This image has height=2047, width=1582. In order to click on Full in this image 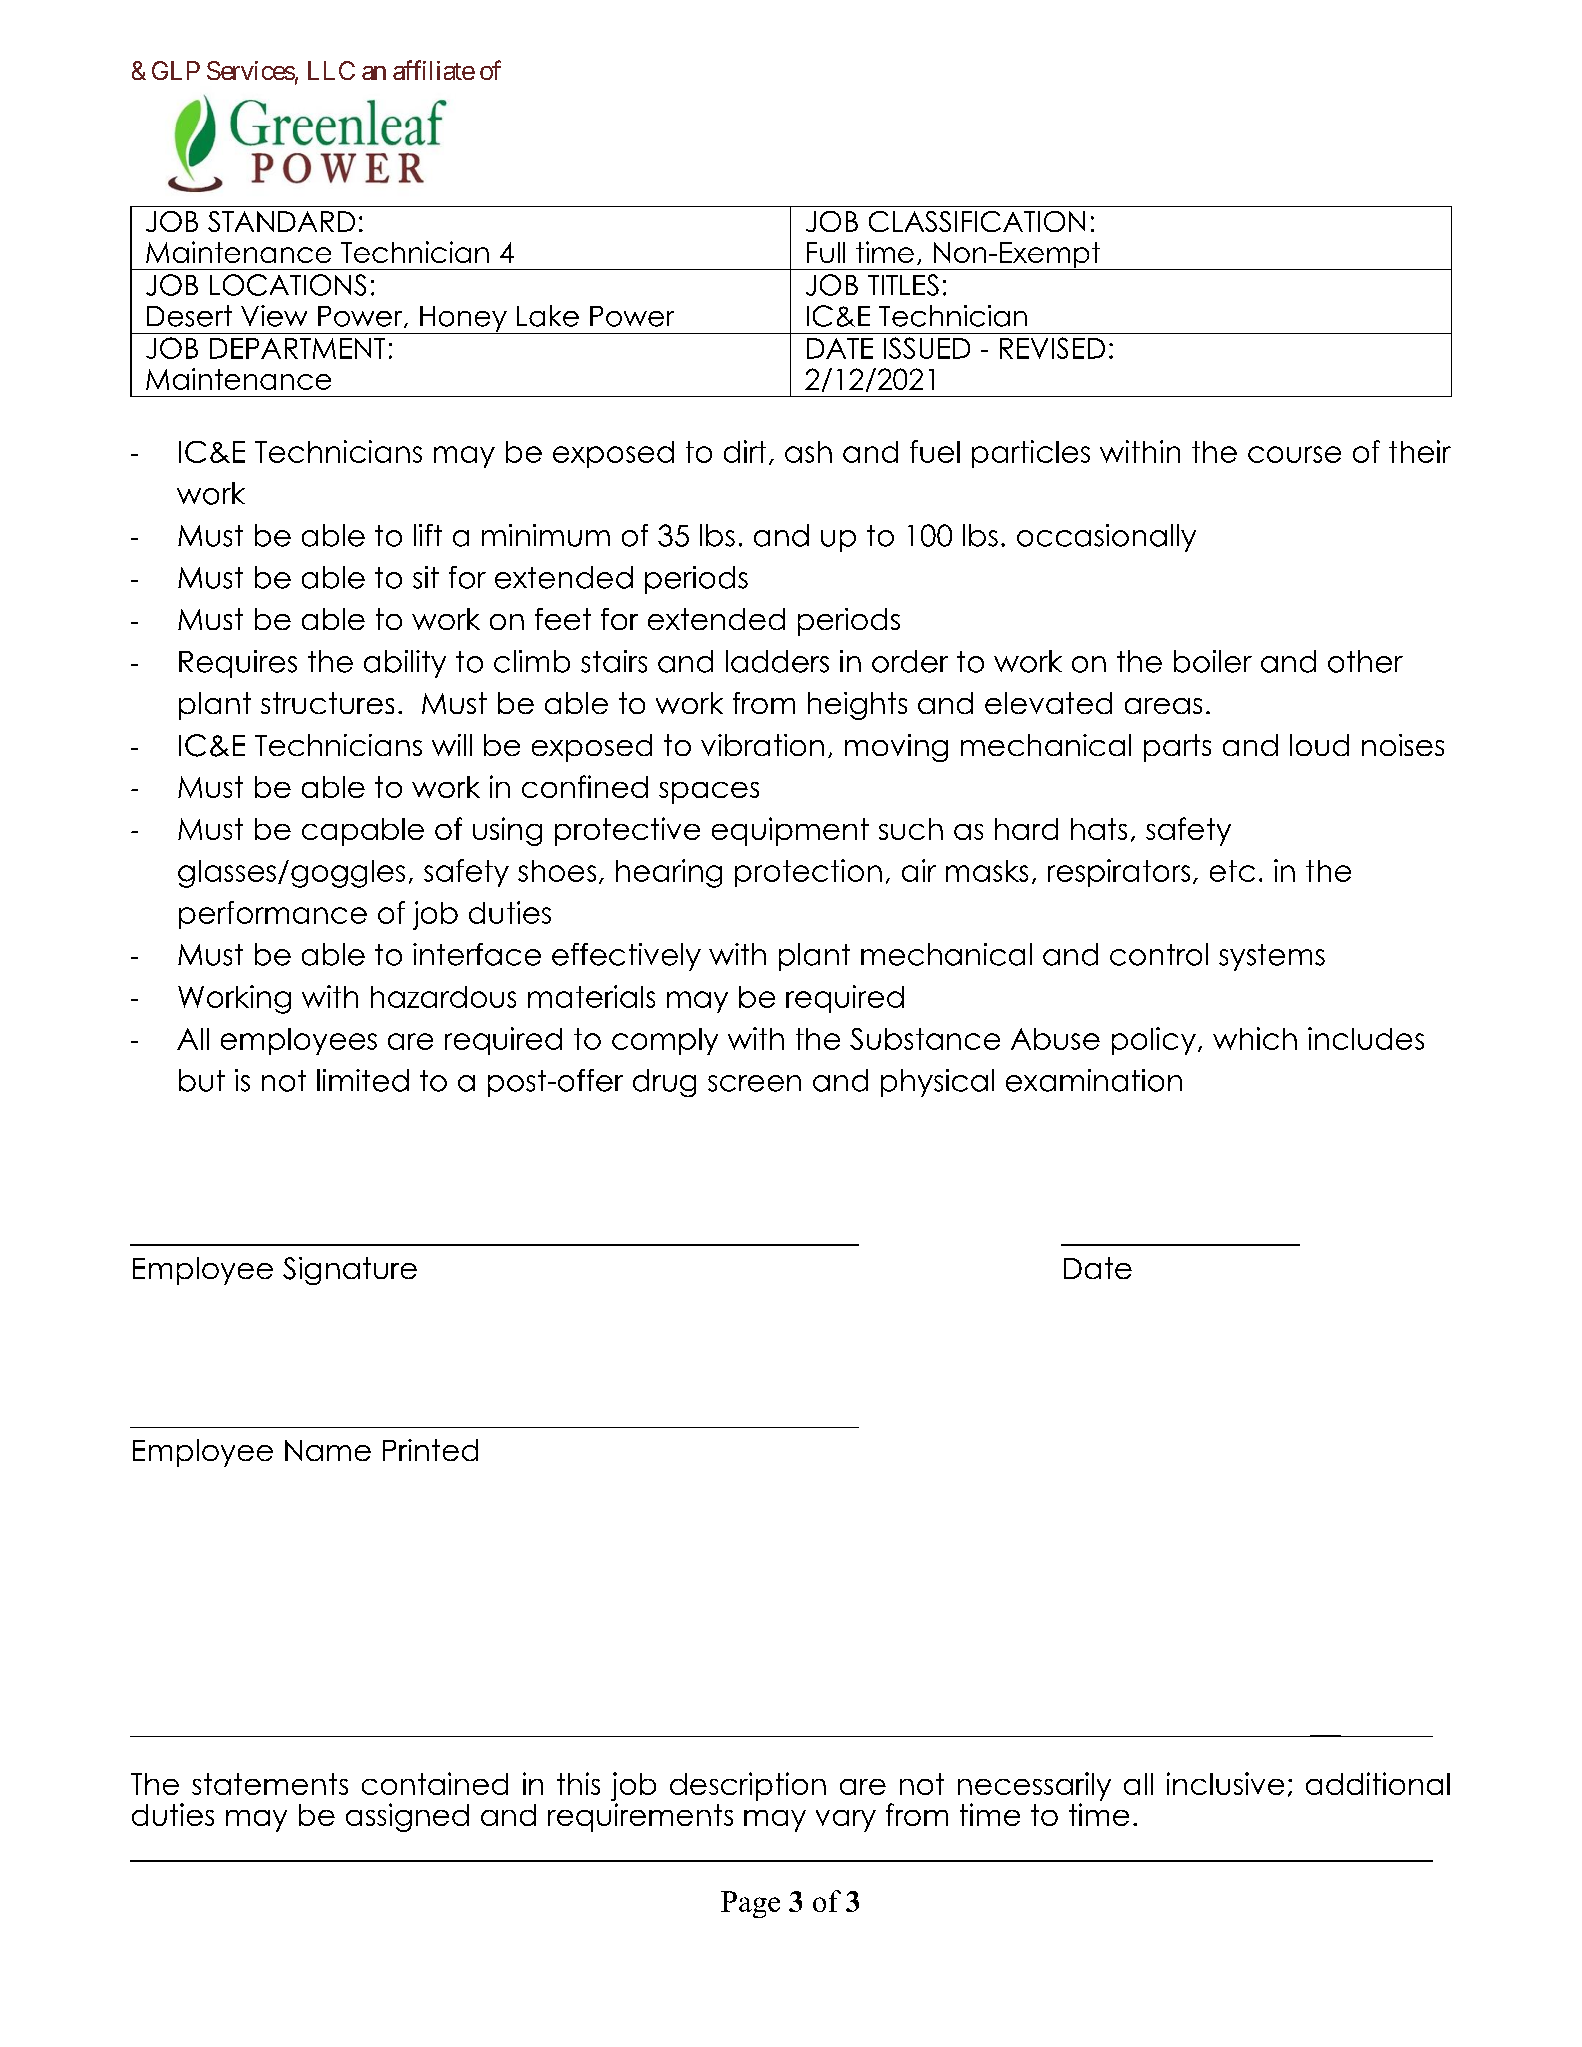, I will do `click(826, 252)`.
